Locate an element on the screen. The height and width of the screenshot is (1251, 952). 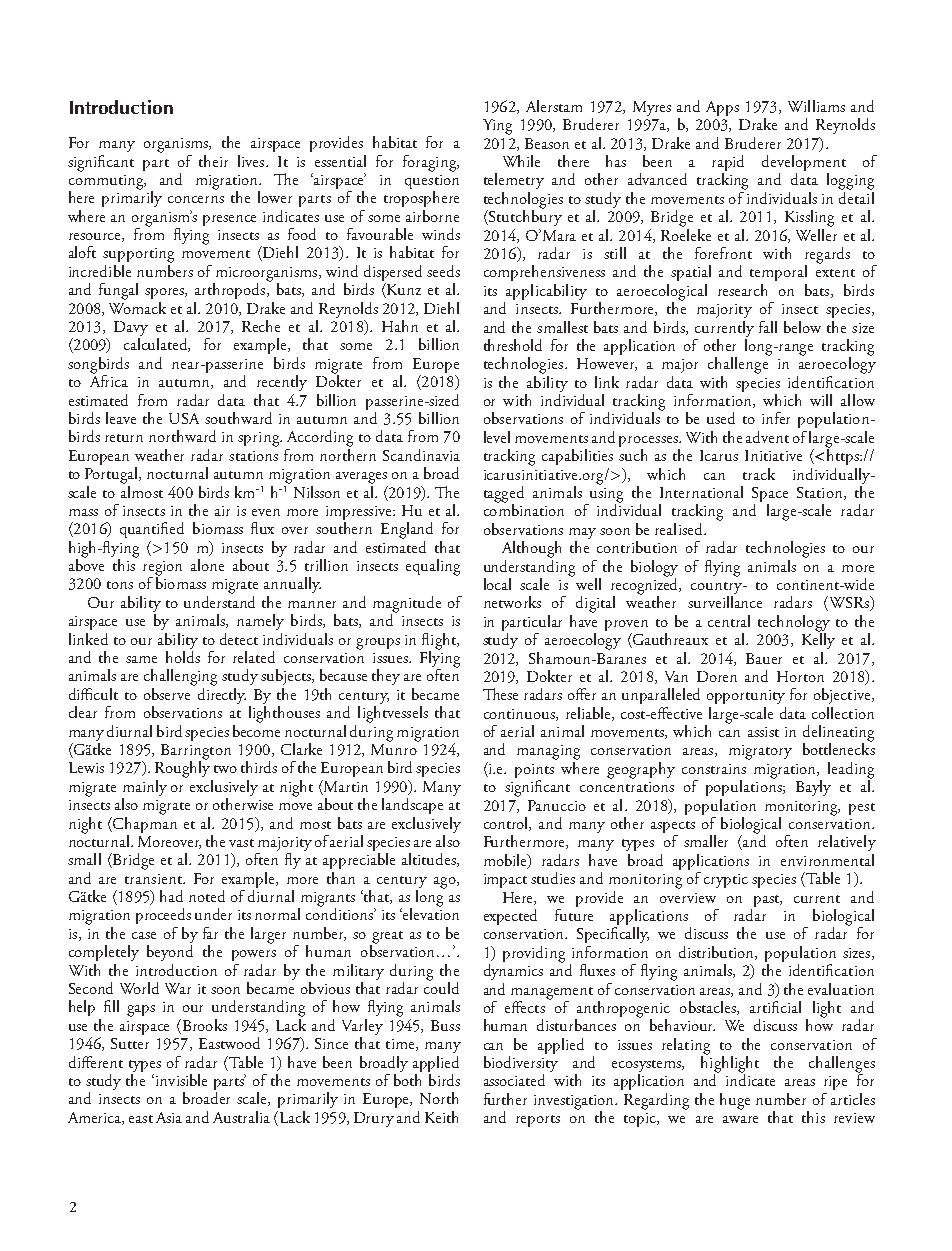
USA is located at coordinates (184, 418).
